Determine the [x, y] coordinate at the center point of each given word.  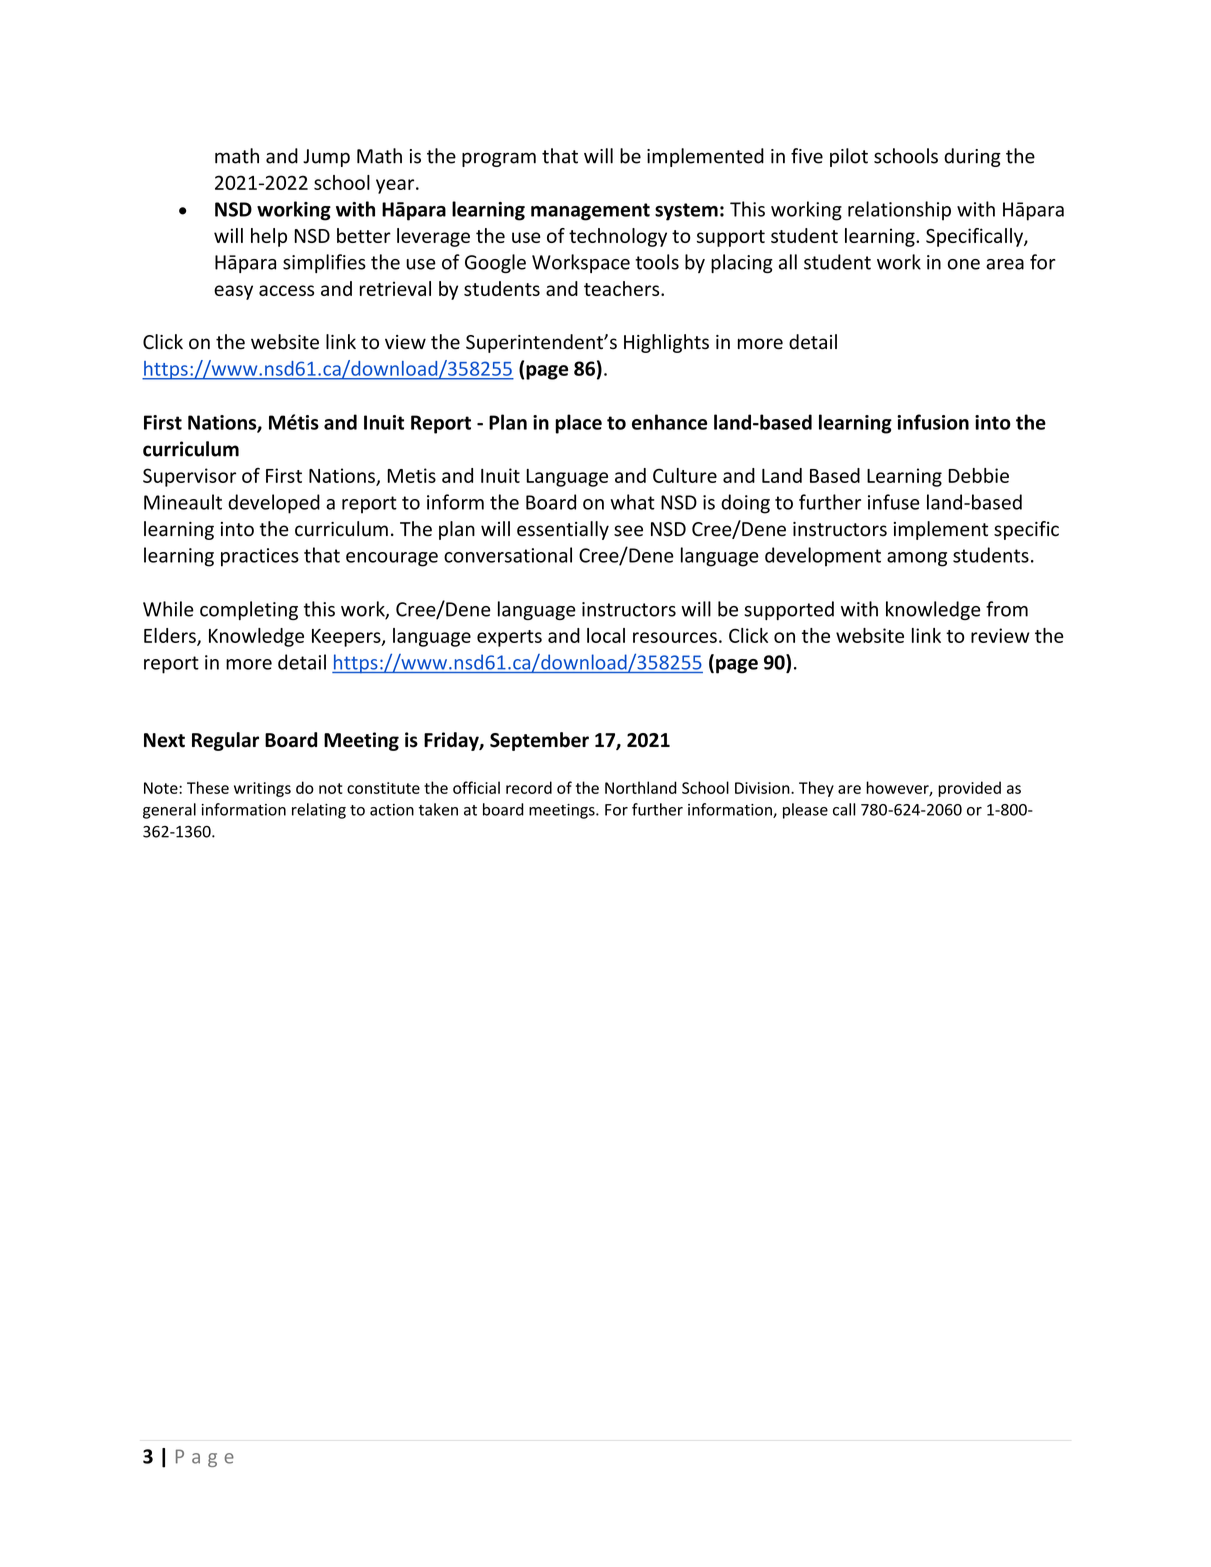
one [964, 264]
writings [262, 789]
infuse [894, 502]
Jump [326, 158]
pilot [849, 157]
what [632, 502]
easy [233, 292]
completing [249, 610]
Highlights [666, 343]
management [590, 212]
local [606, 635]
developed [274, 504]
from [1007, 609]
